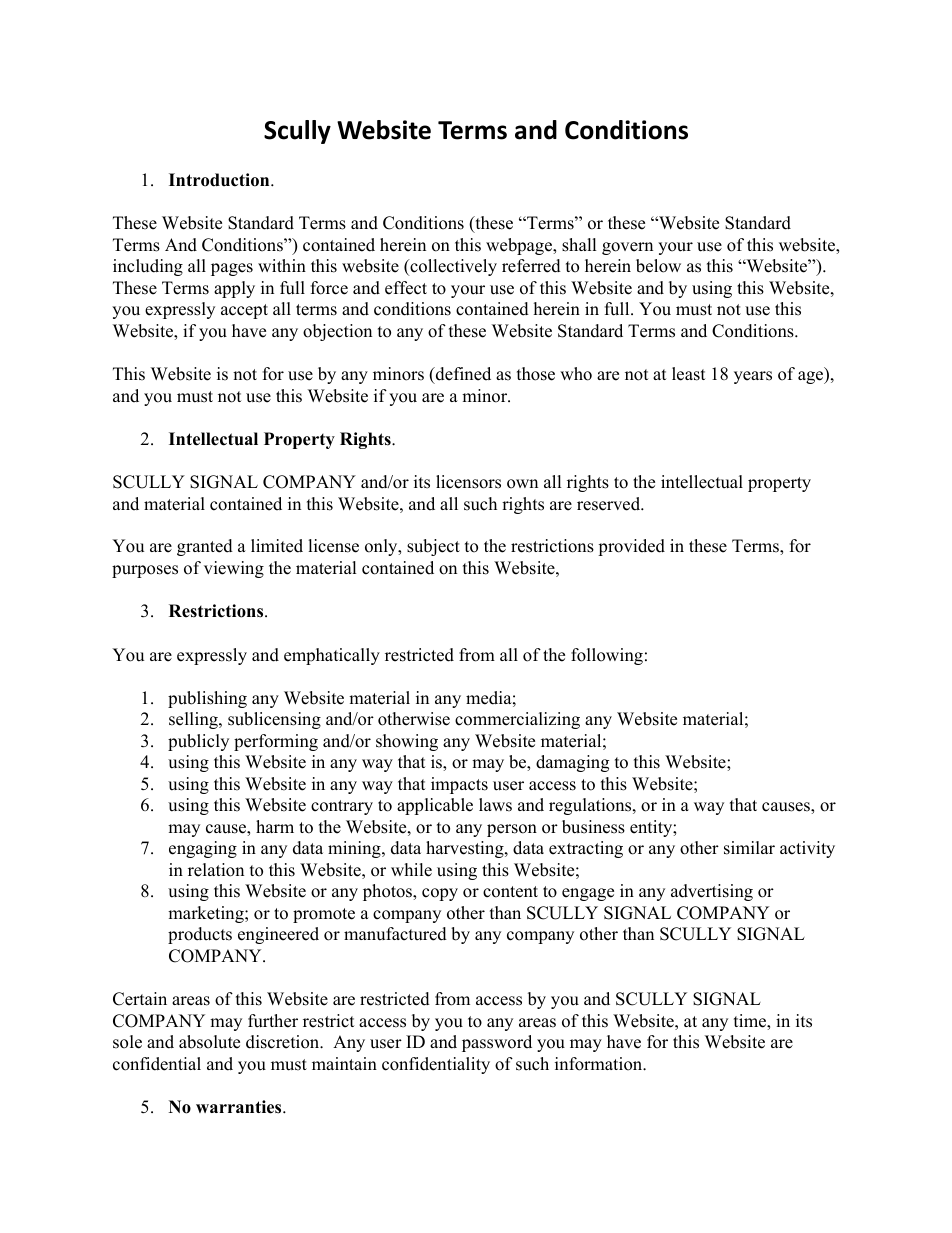 The width and height of the screenshot is (952, 1233). I want to click on below, so click(658, 266).
